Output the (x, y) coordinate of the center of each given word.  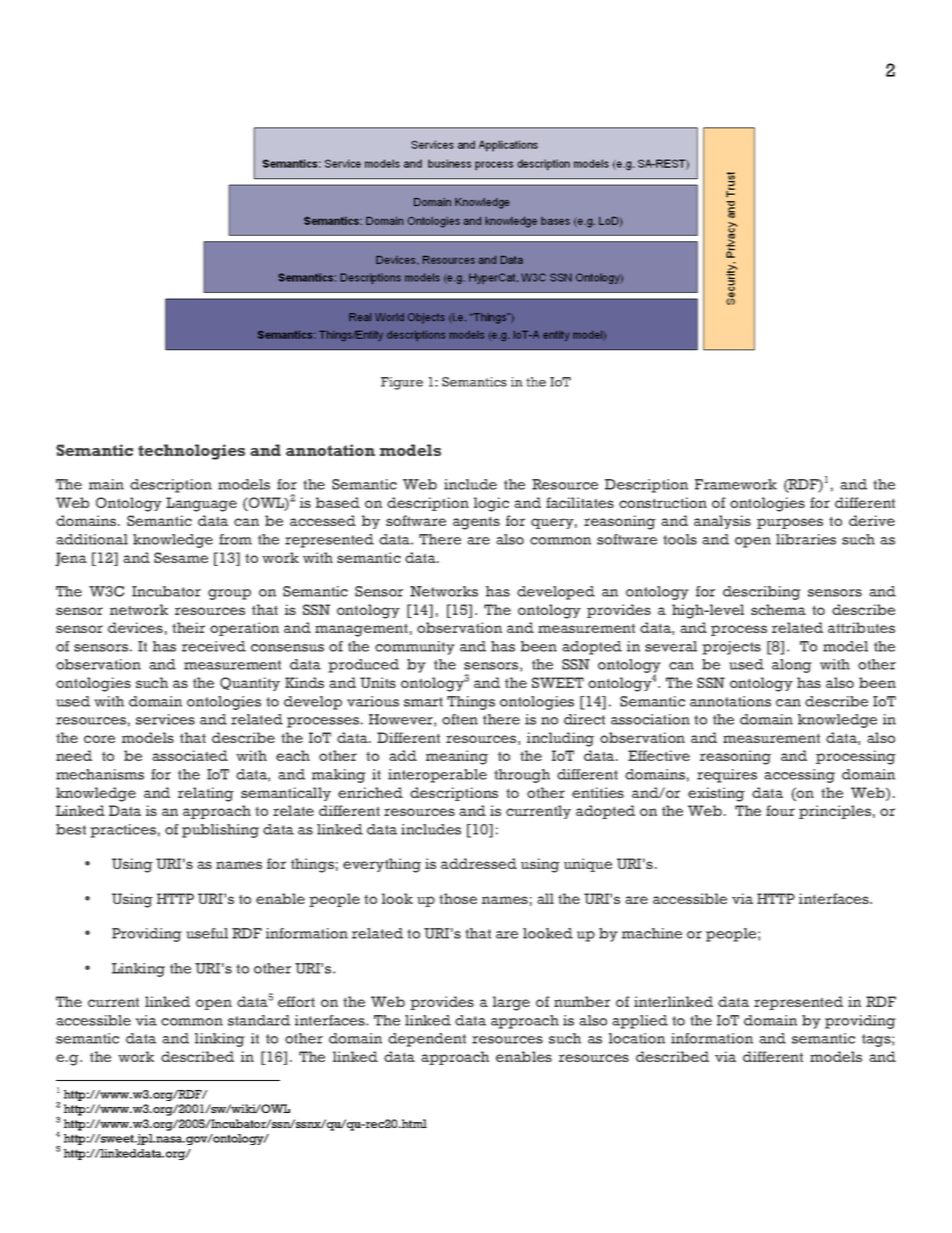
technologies (191, 452)
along (792, 666)
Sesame (181, 557)
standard (259, 1020)
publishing (220, 831)
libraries (806, 539)
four (780, 810)
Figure (402, 383)
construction (663, 502)
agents (476, 523)
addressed (479, 863)
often (460, 719)
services (165, 719)
